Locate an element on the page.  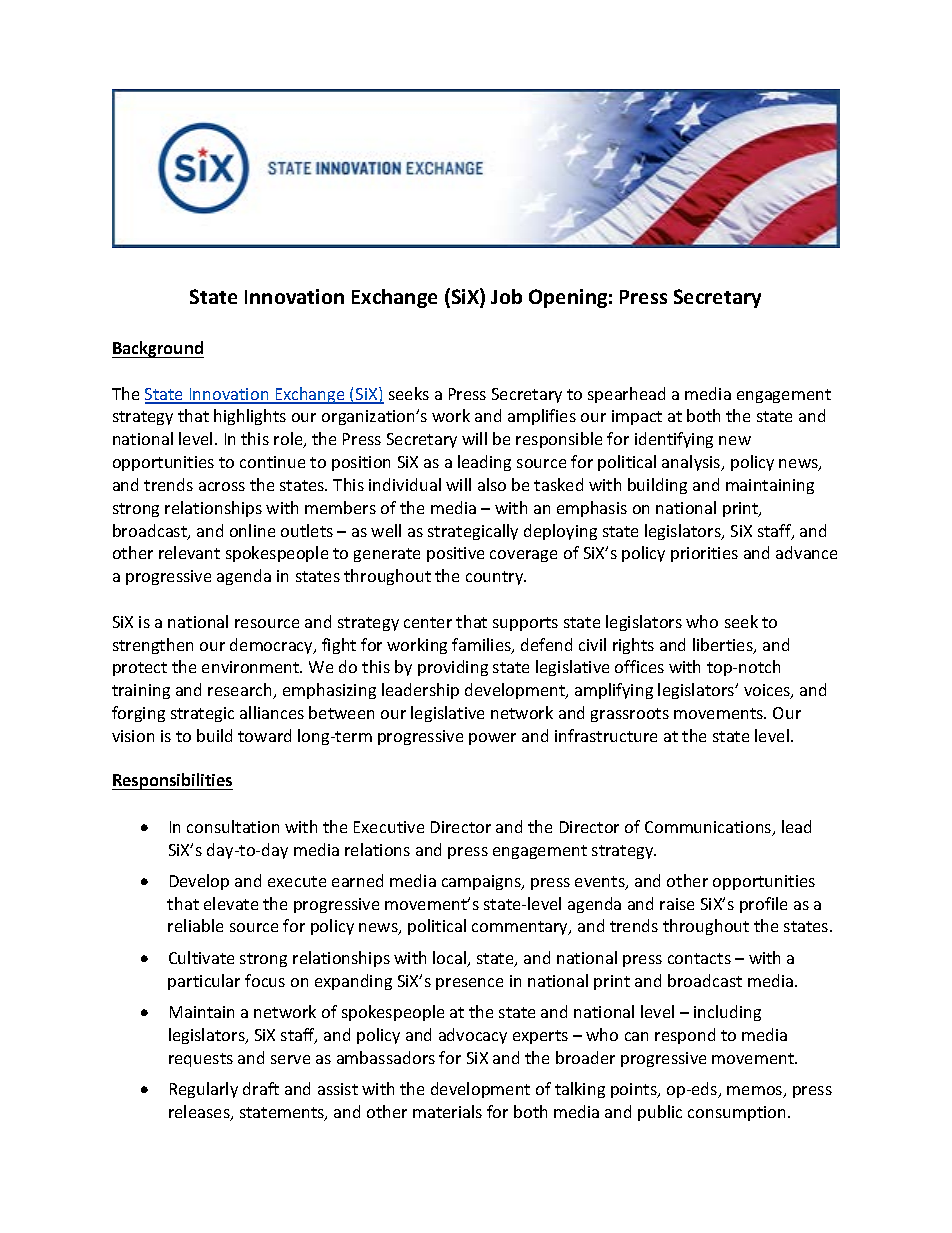
Communications is located at coordinates (709, 828).
